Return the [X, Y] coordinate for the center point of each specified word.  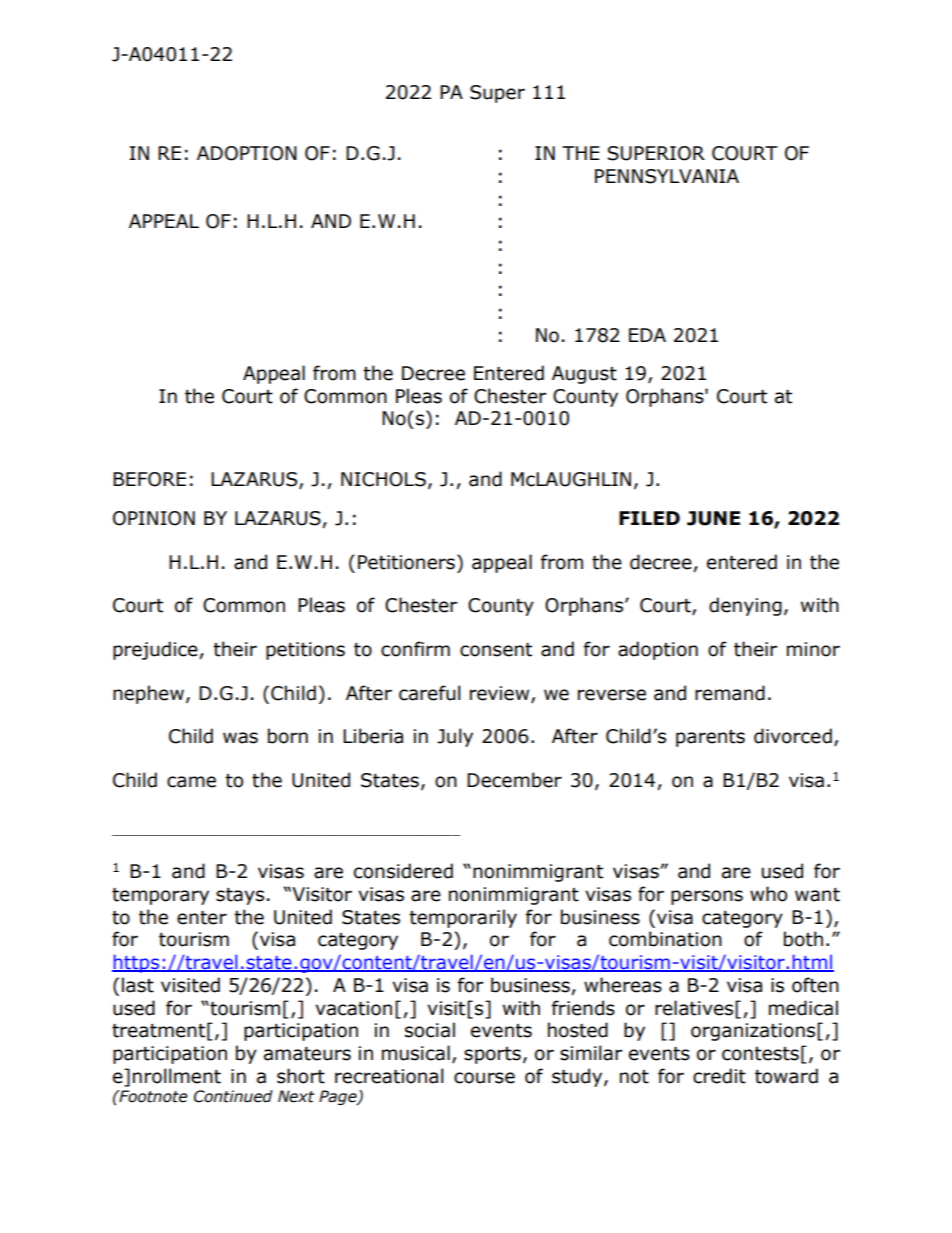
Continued [233, 1096]
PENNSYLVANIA [667, 176]
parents [710, 738]
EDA [647, 335]
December [514, 780]
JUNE [713, 518]
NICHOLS [383, 479]
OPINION [154, 518]
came [191, 782]
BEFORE [149, 479]
